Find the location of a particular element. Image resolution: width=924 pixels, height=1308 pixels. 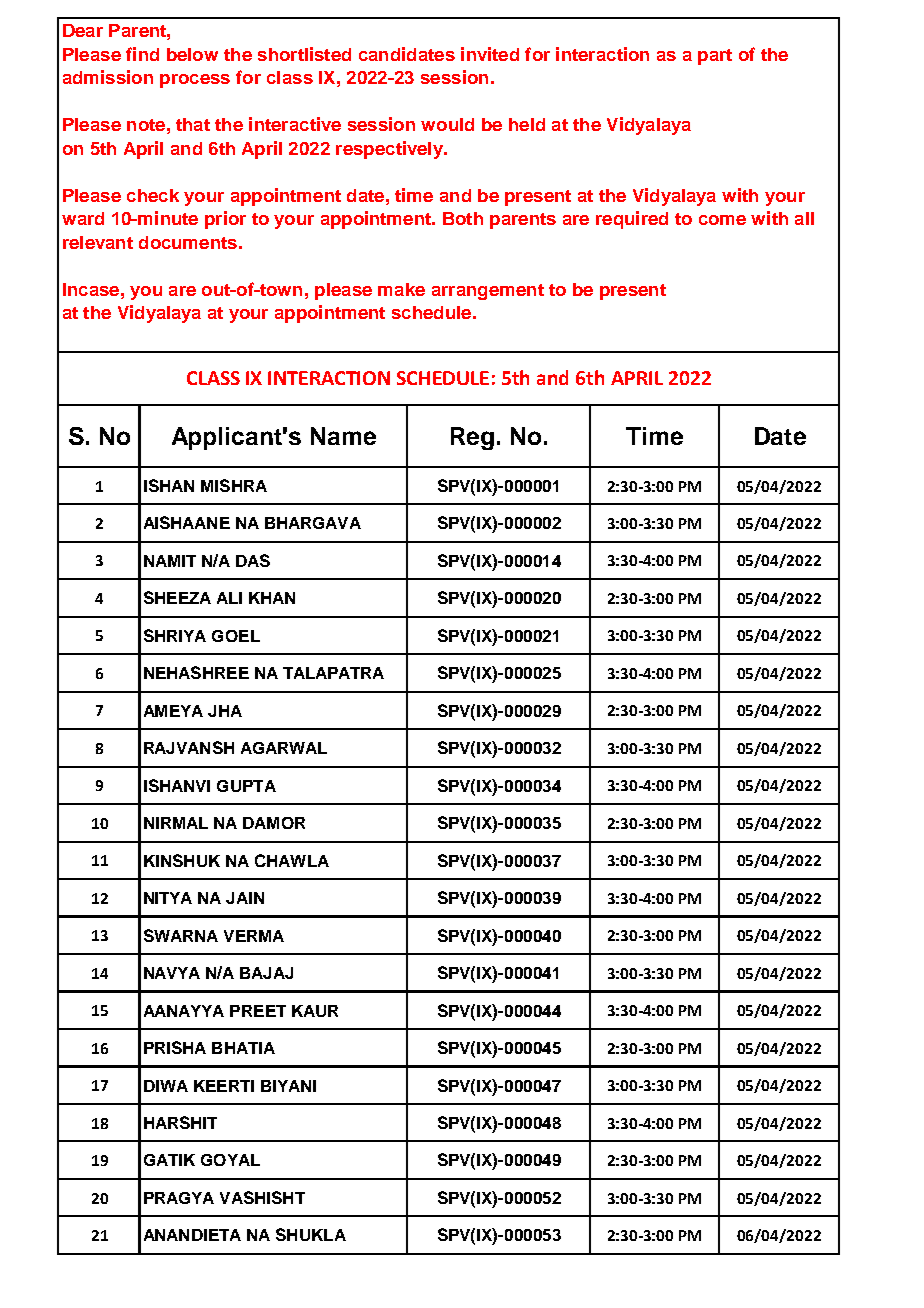

PREET is located at coordinates (258, 1011).
